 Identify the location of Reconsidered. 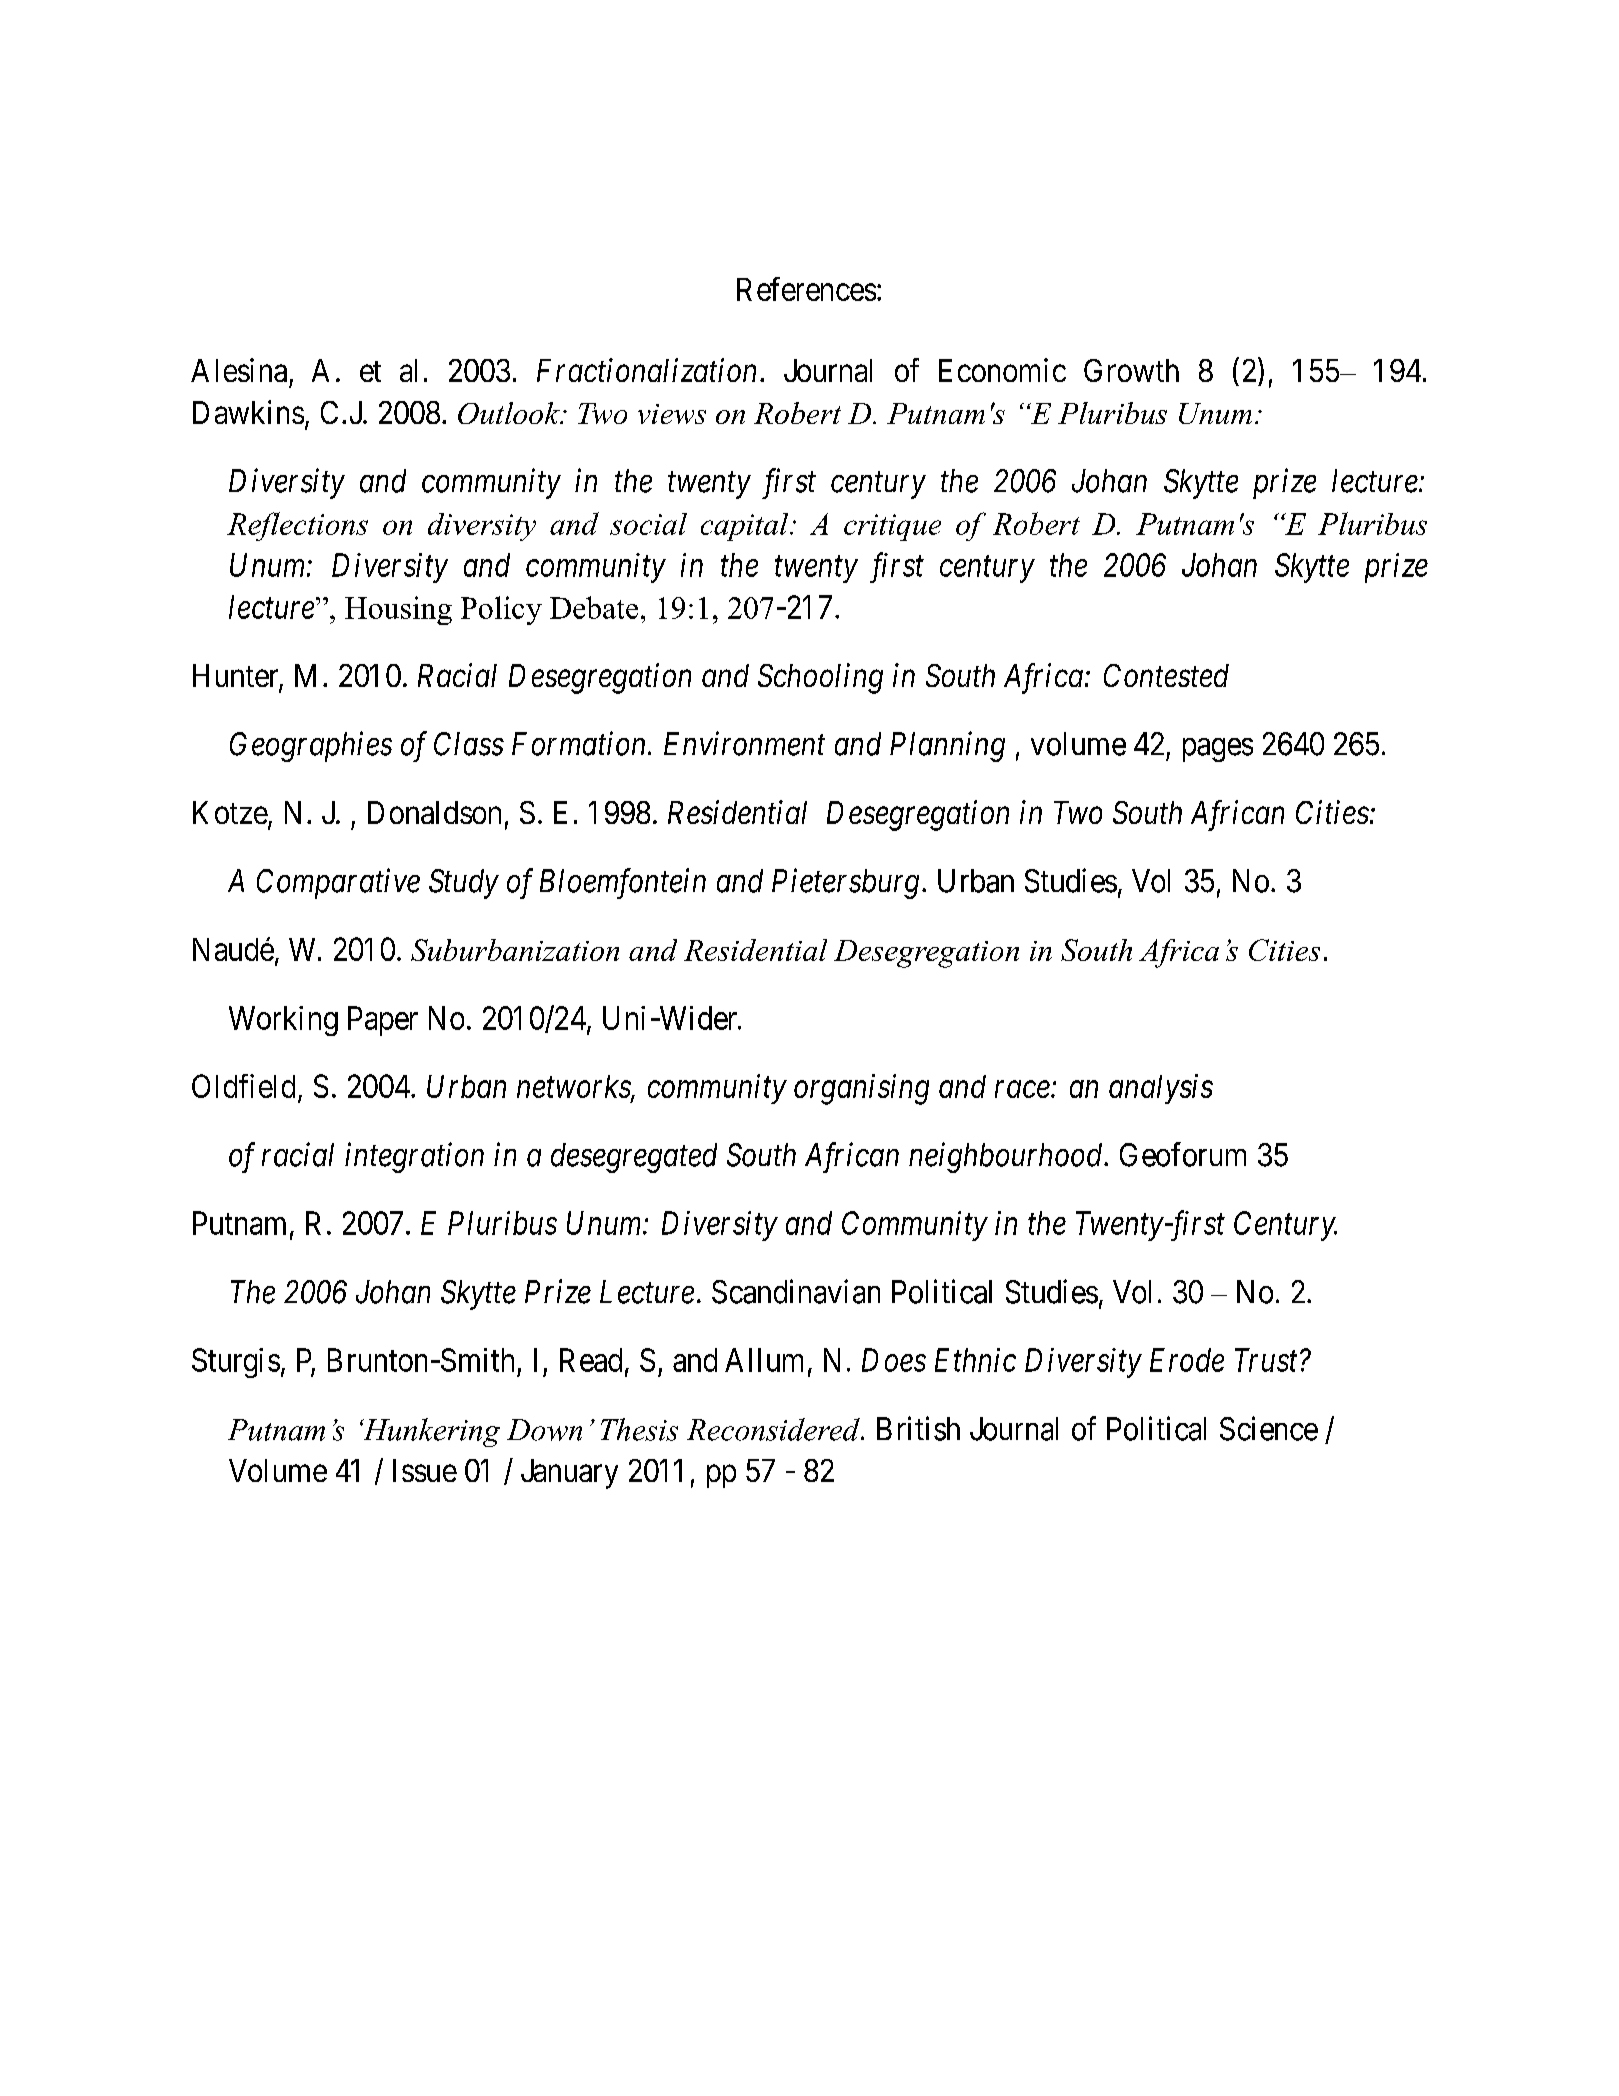
(774, 1429).
